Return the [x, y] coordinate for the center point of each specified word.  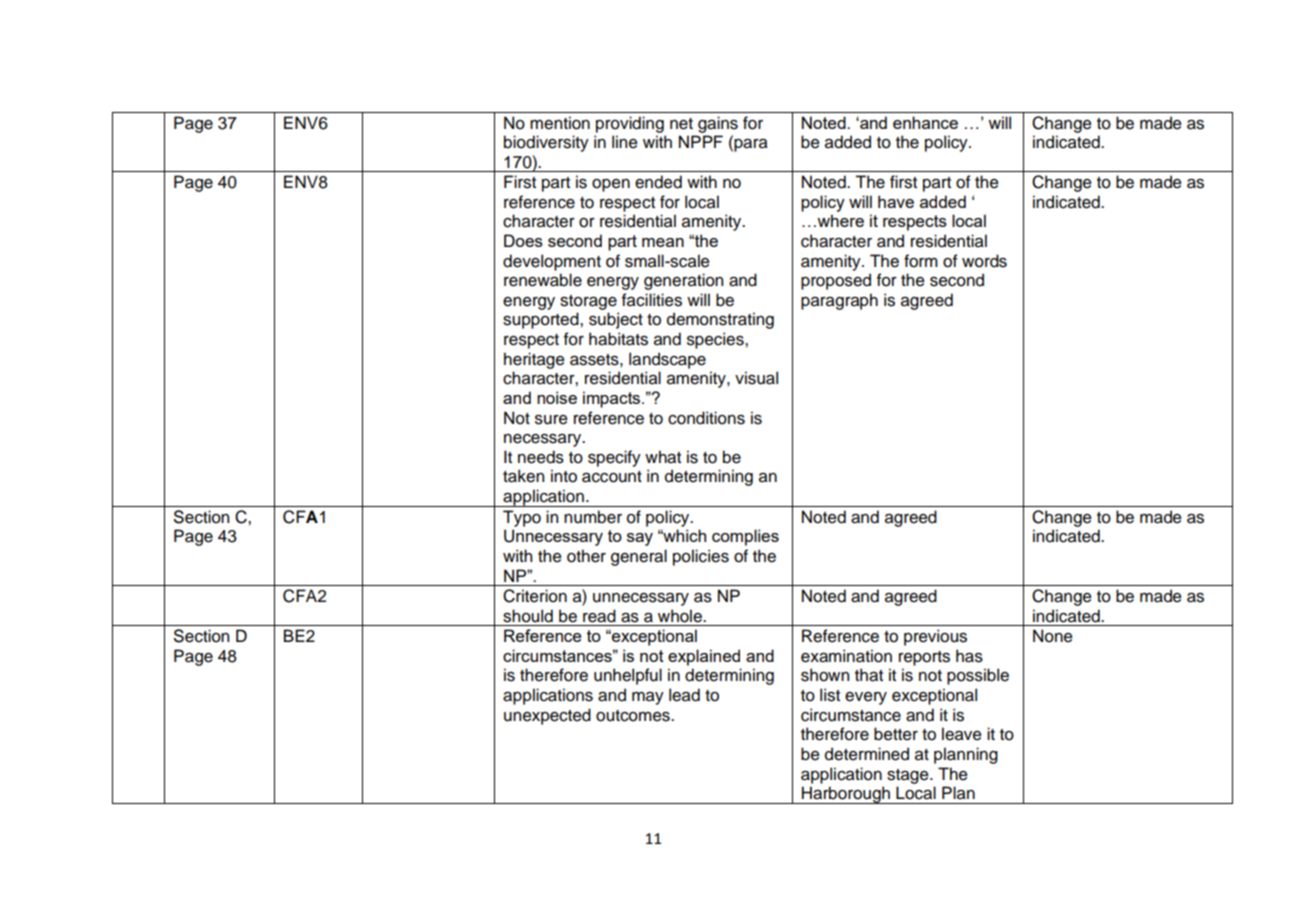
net [681, 124]
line [625, 142]
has [969, 656]
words [984, 261]
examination [846, 656]
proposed [836, 281]
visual [756, 378]
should [528, 616]
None [1053, 636]
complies [745, 537]
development [552, 262]
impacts [613, 399]
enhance [925, 122]
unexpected [547, 716]
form [921, 261]
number [593, 517]
